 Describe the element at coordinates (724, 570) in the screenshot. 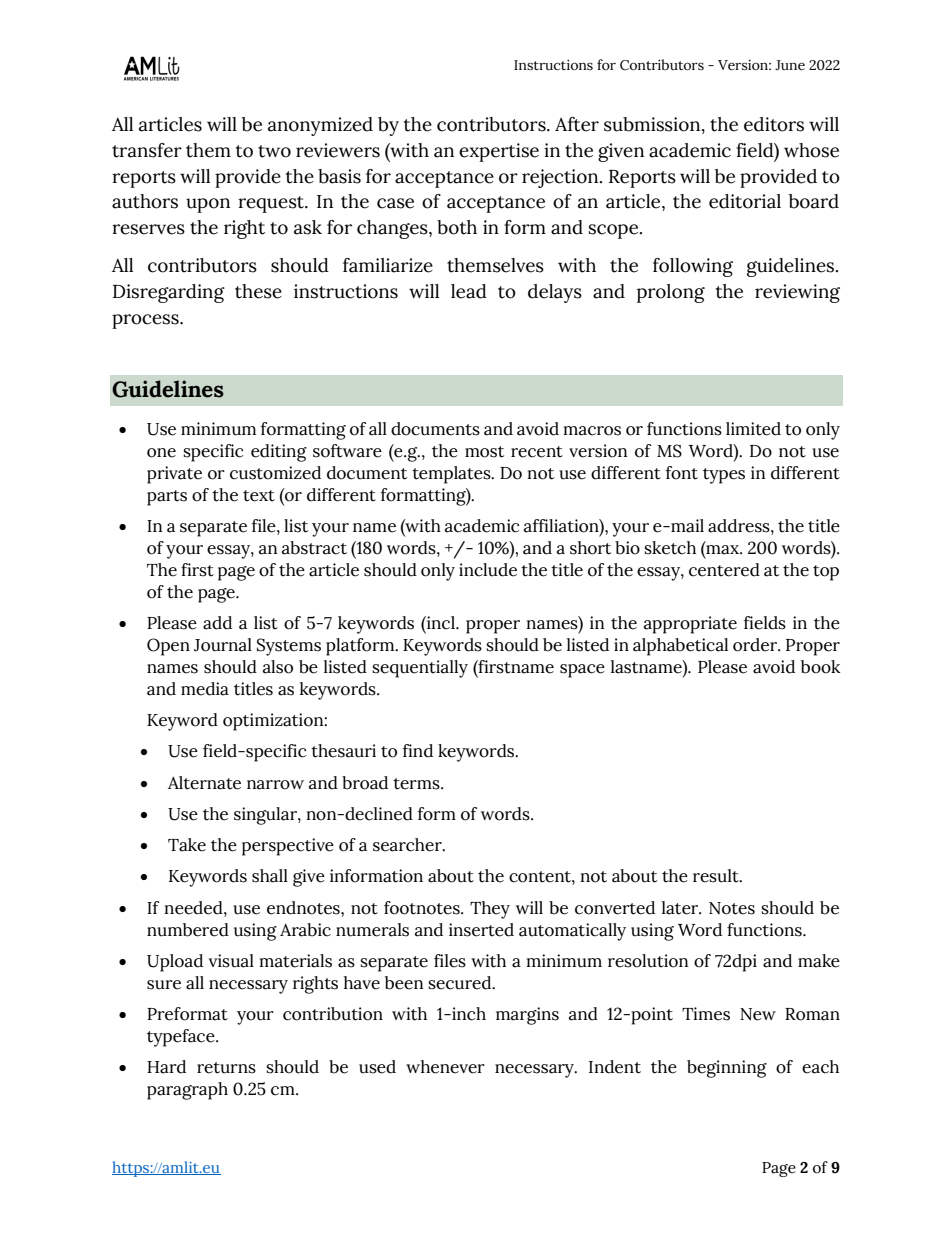

I see `centered` at that location.
